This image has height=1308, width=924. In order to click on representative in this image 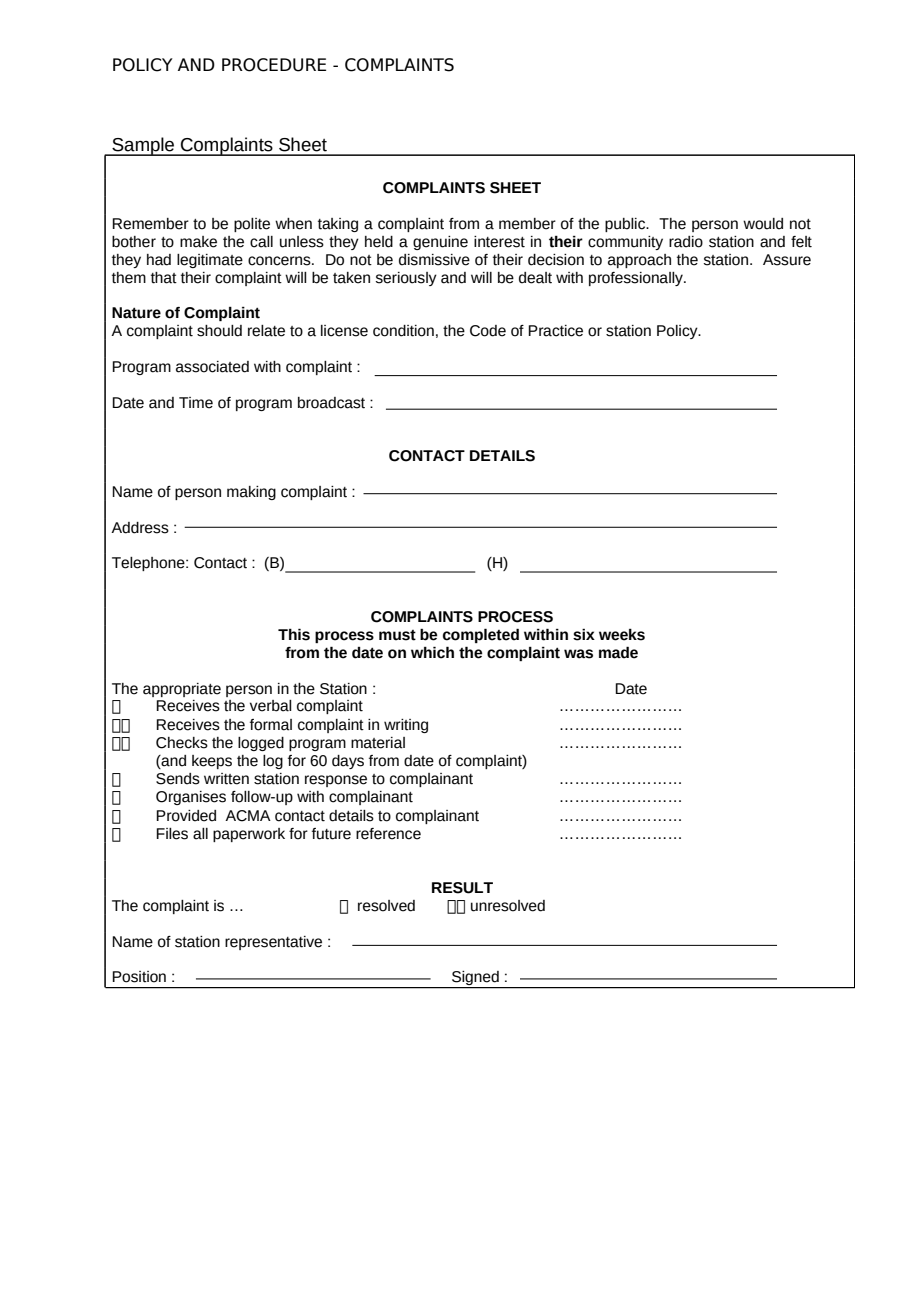, I will do `click(273, 943)`.
